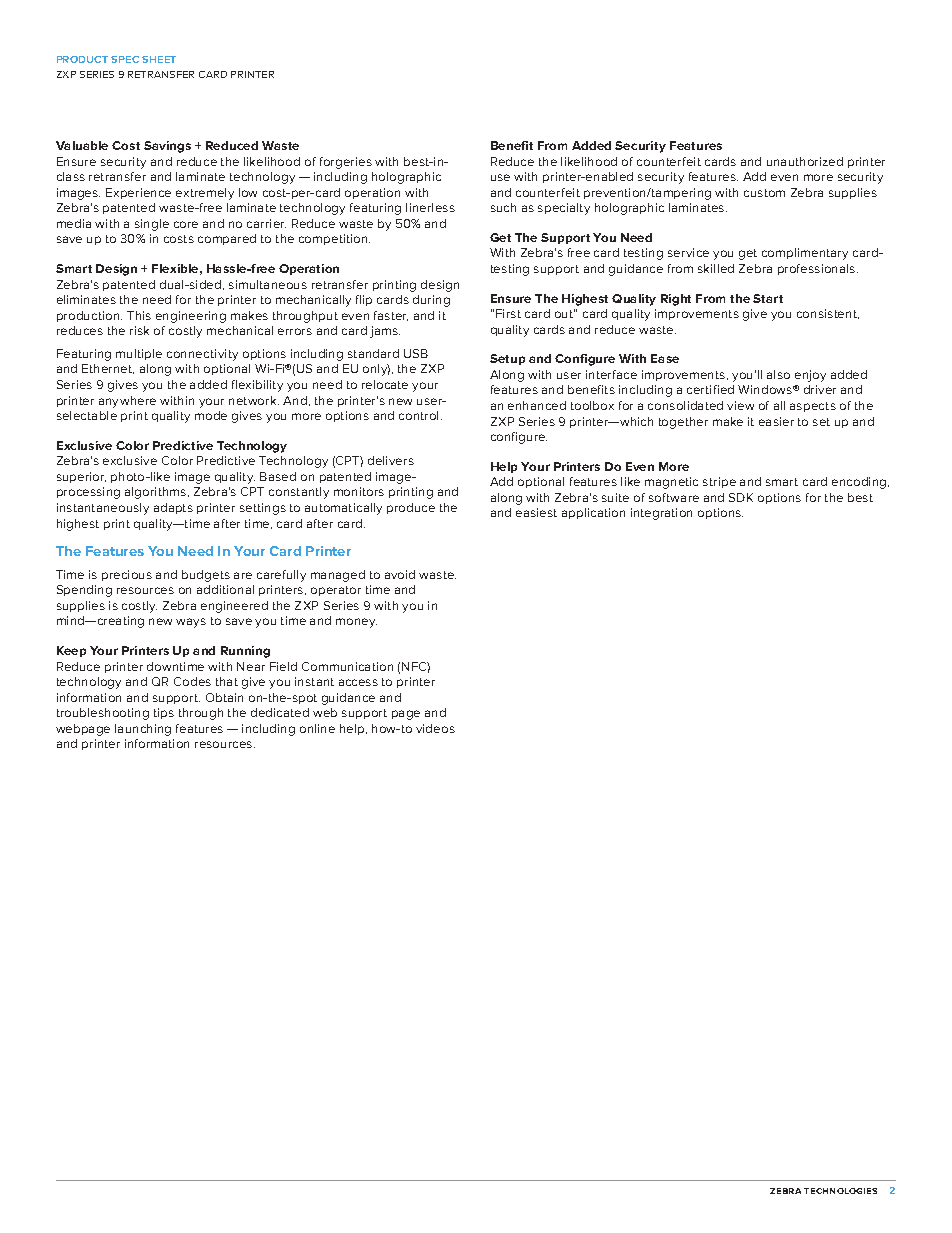 This screenshot has height=1233, width=952. I want to click on launching, so click(143, 730).
